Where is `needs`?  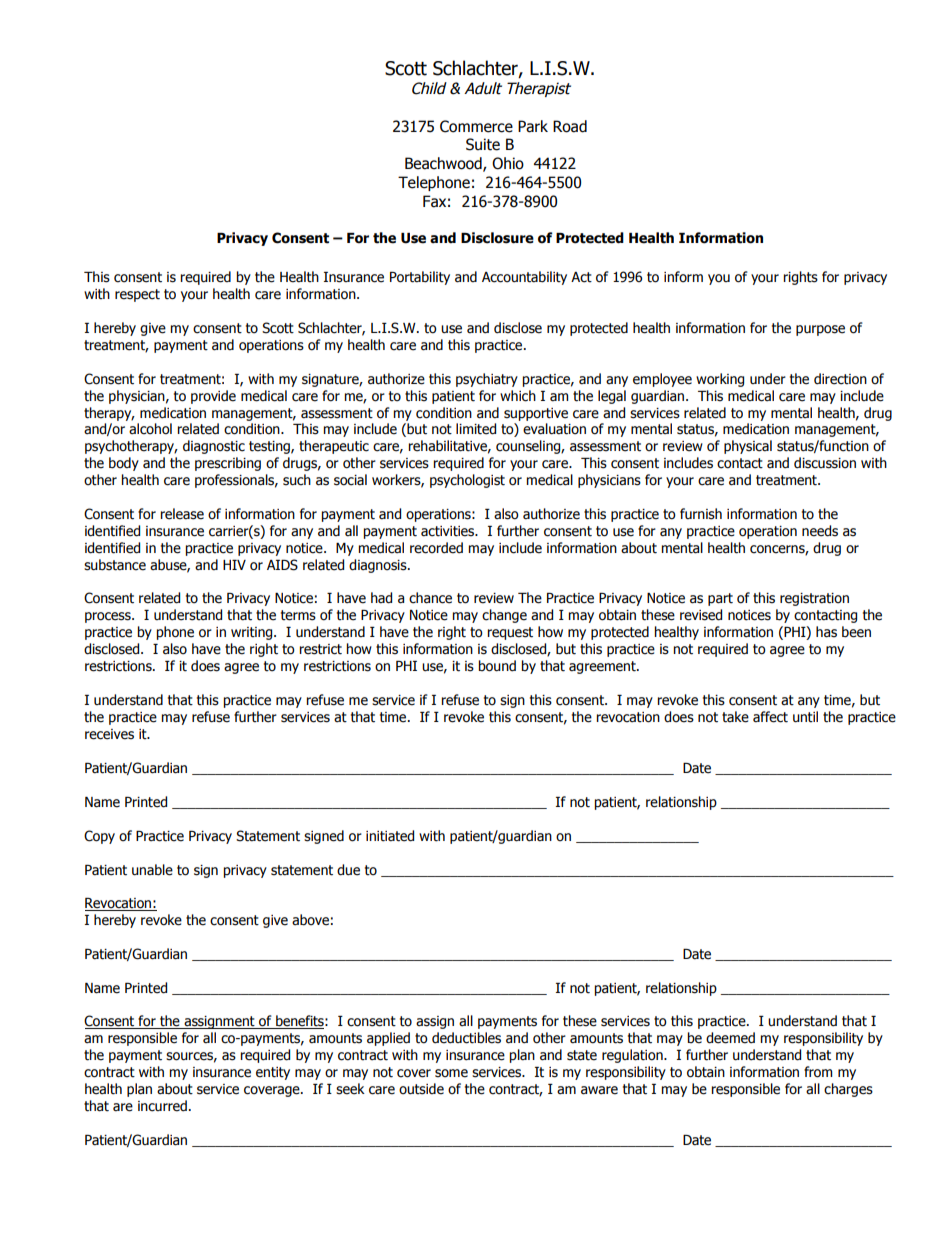 needs is located at coordinates (820, 531).
